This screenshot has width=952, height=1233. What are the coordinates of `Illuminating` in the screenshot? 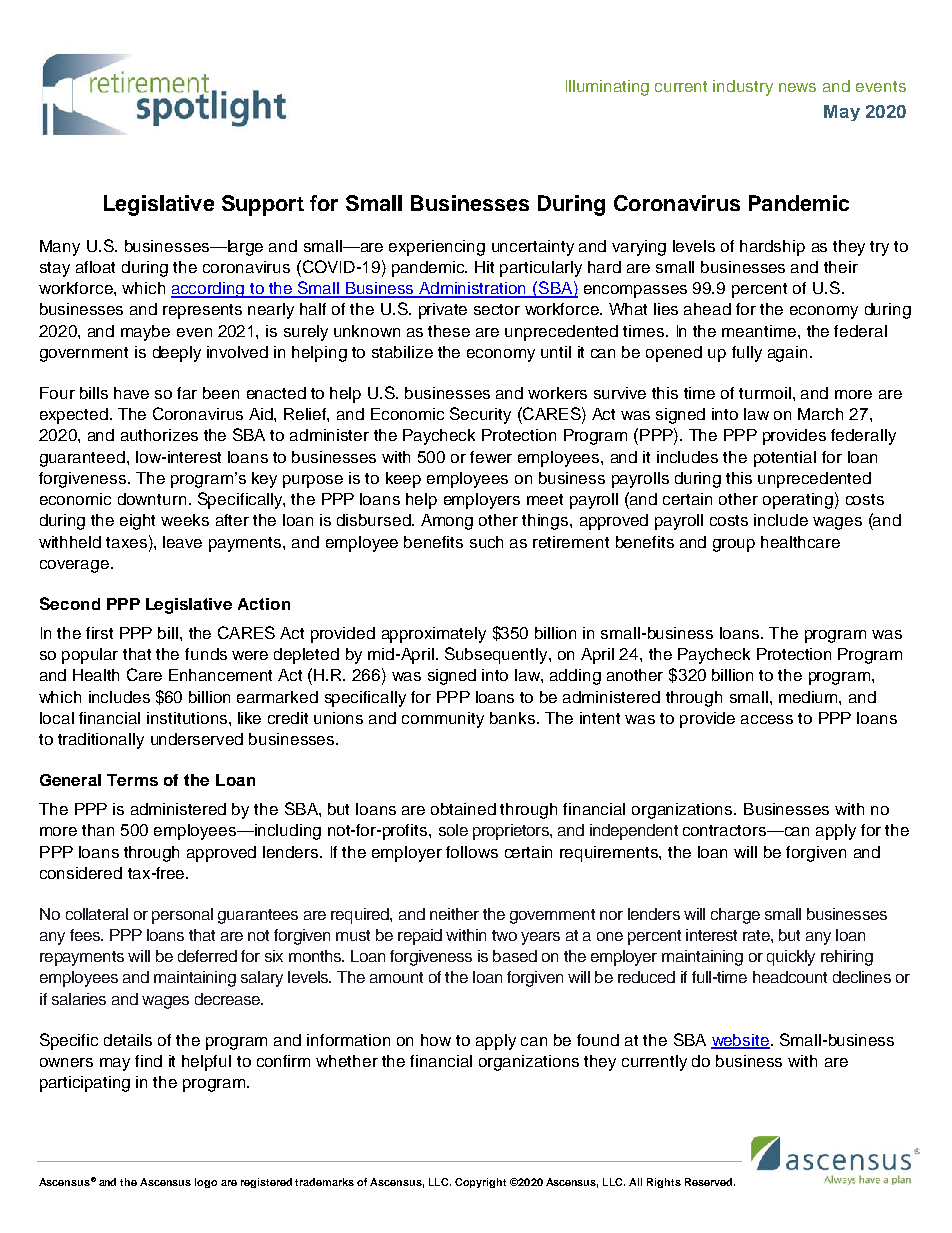 It's located at (607, 88).
